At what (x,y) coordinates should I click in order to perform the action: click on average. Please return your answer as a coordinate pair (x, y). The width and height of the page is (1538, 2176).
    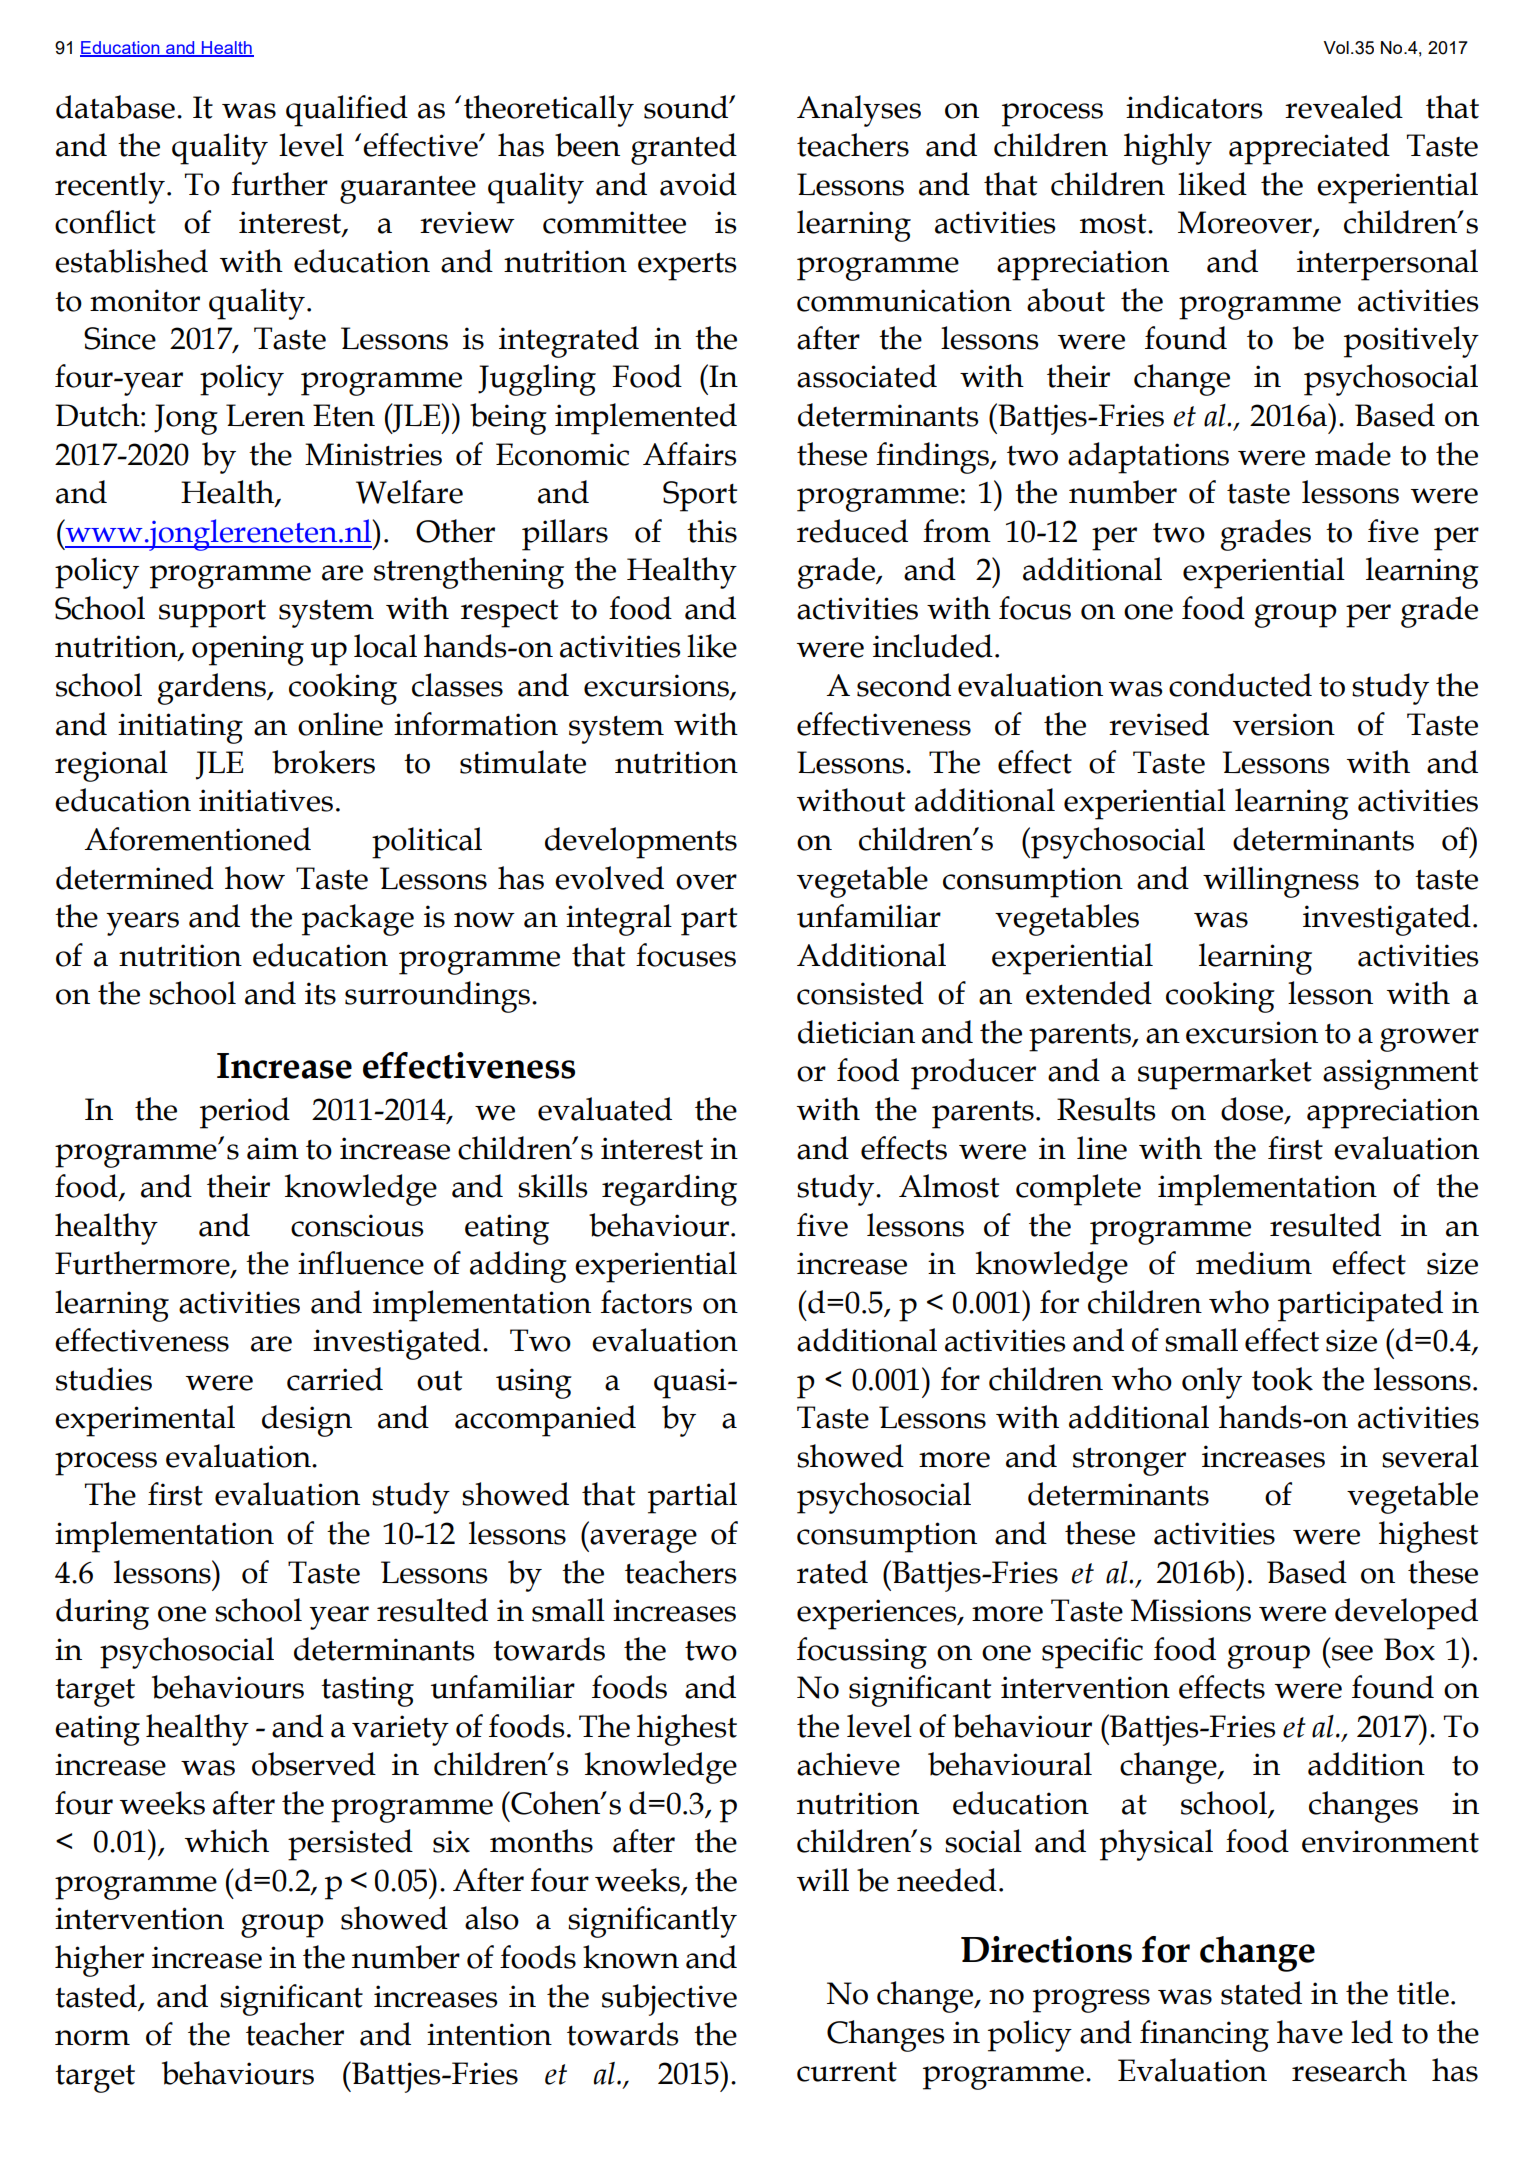
    Looking at the image, I should click on (642, 1541).
